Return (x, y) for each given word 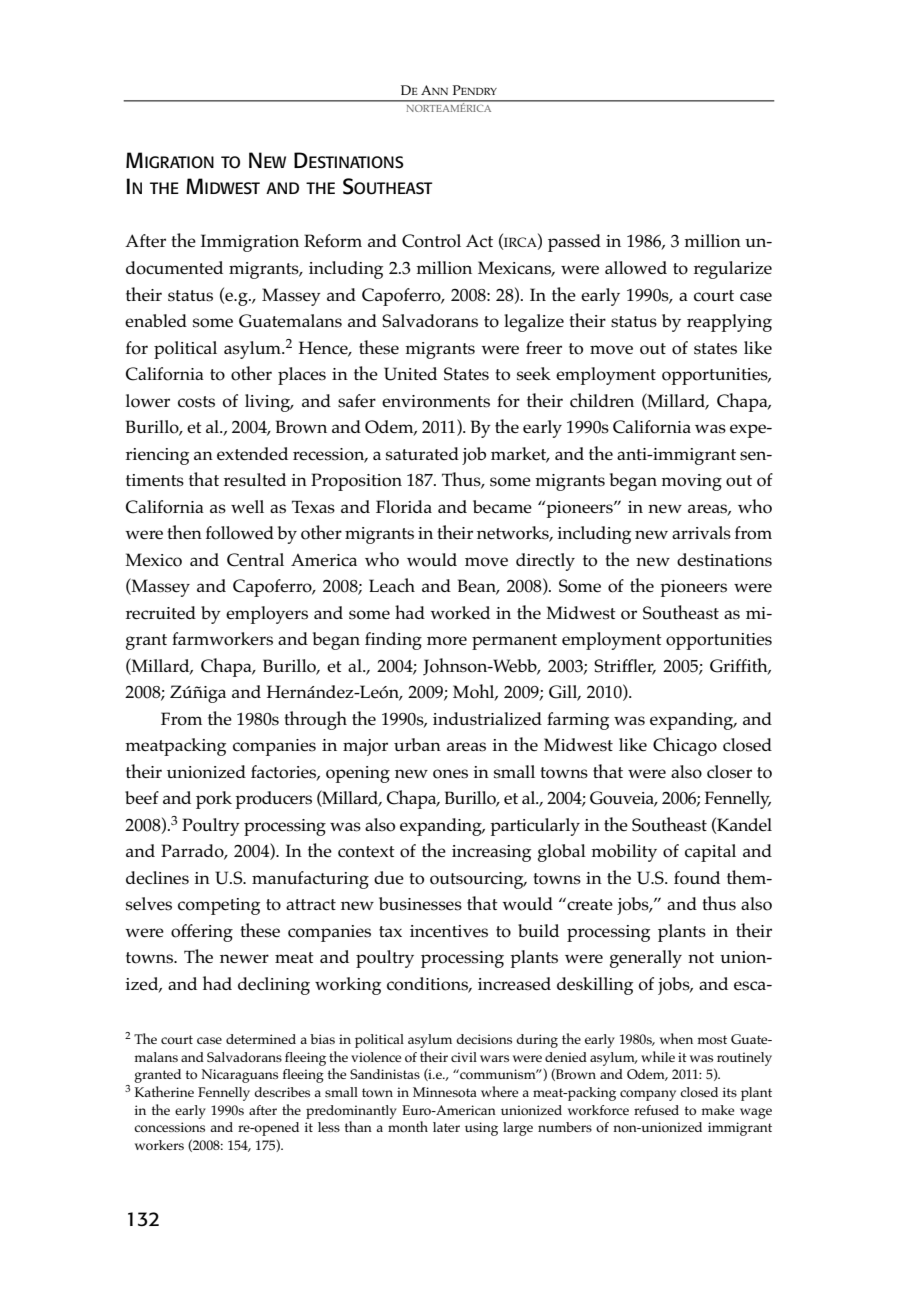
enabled (156, 321)
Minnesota (445, 1092)
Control (431, 241)
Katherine (164, 1091)
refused (656, 1110)
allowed (636, 268)
